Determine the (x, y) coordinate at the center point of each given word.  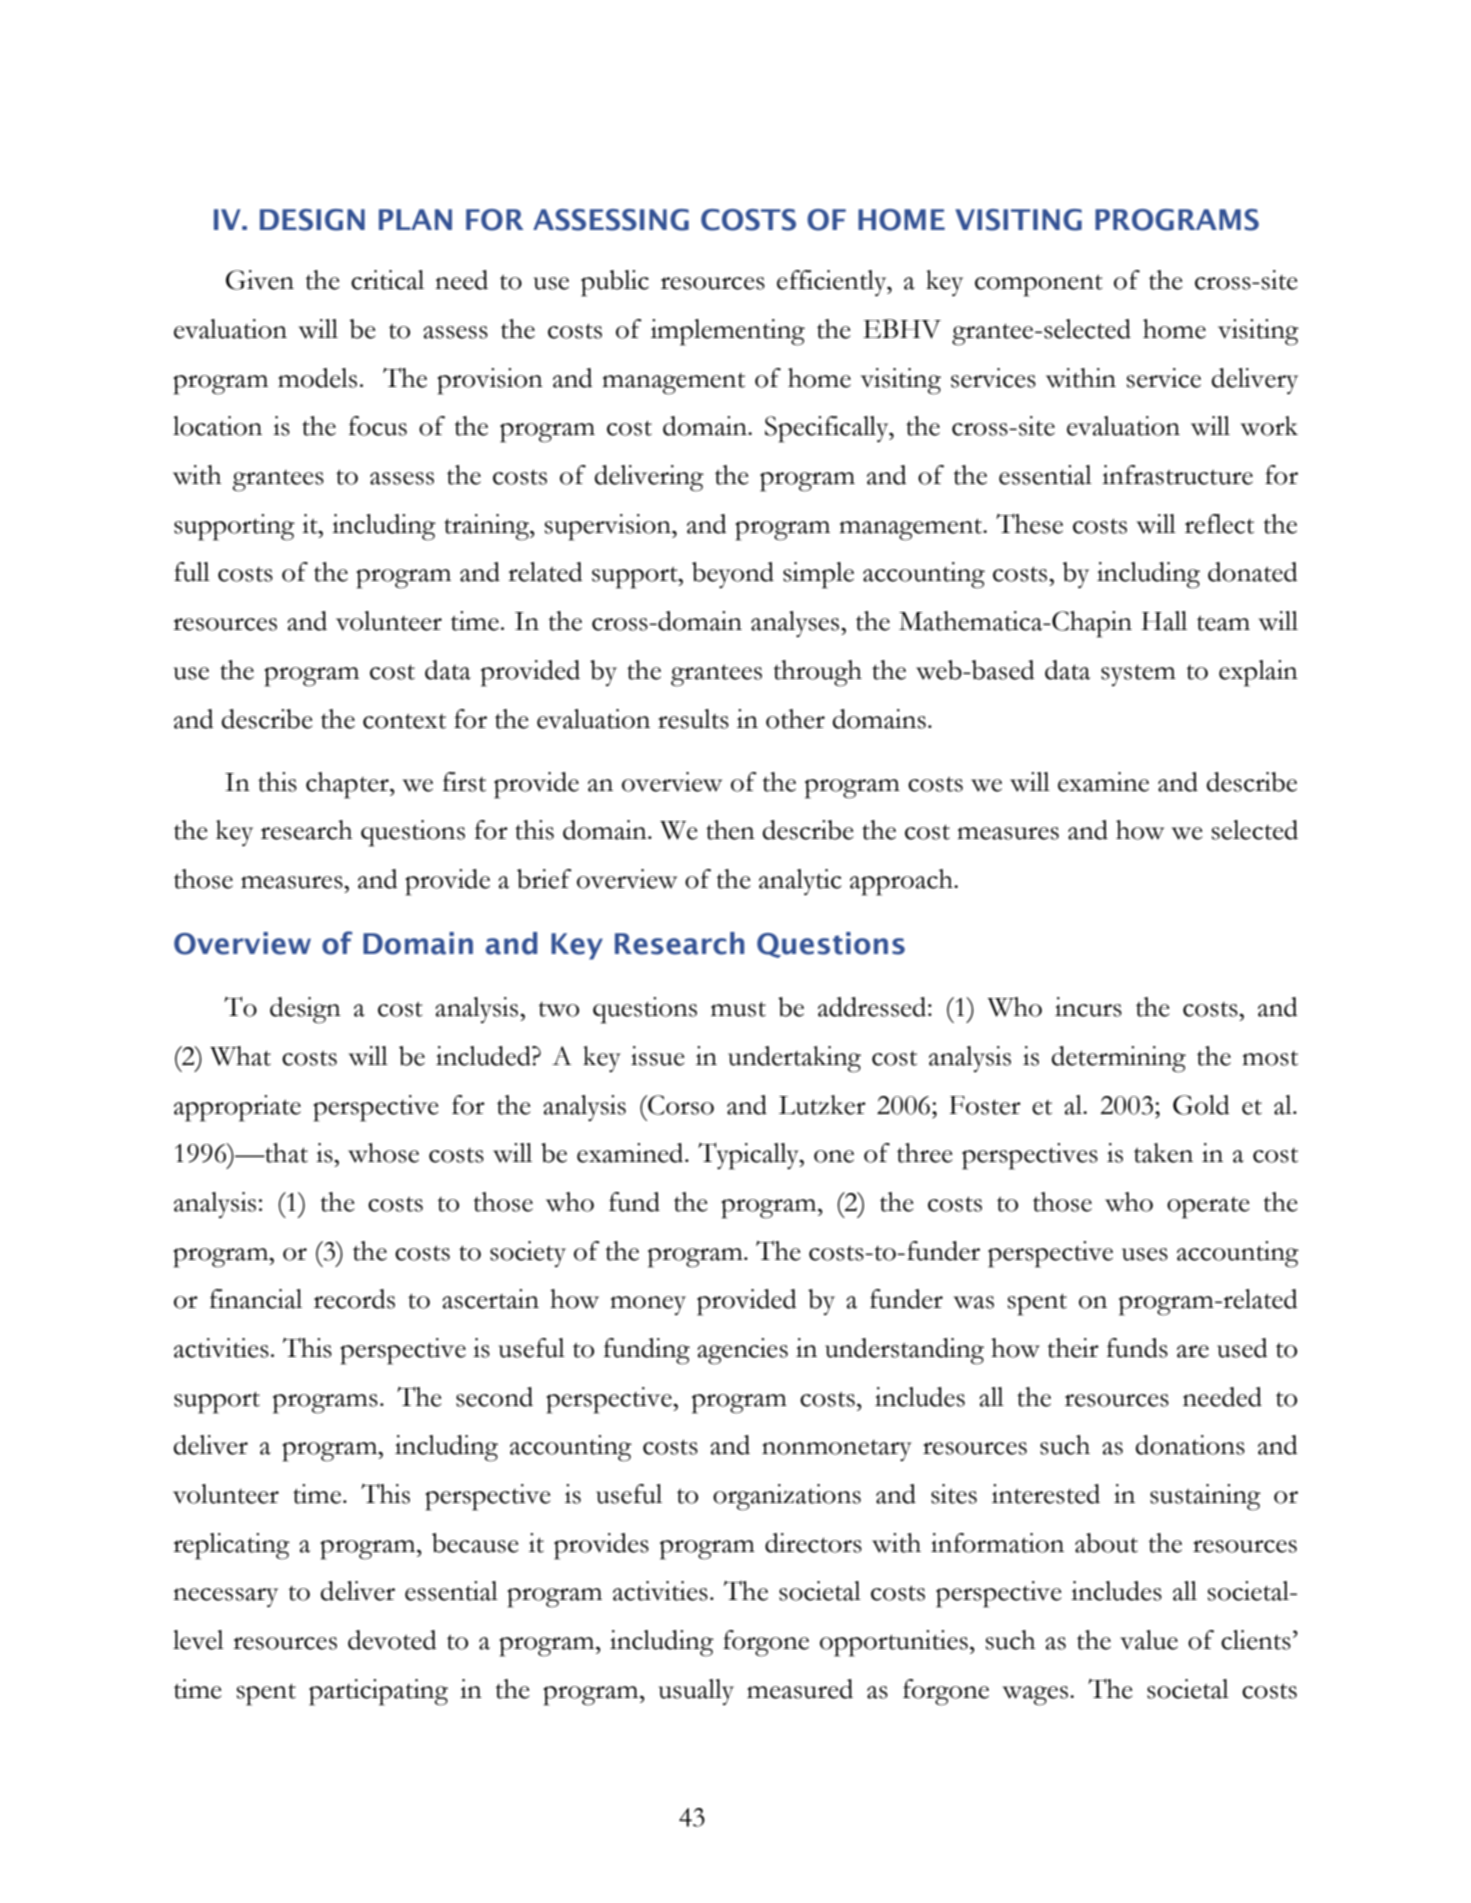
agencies (742, 1351)
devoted (392, 1640)
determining (1119, 1059)
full (192, 572)
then (730, 830)
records (354, 1299)
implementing (728, 332)
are (1193, 1351)
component (1039, 286)
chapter (348, 785)
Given (260, 280)
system (1138, 675)
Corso (680, 1105)
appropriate (237, 1108)
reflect (1219, 524)
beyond (733, 575)
